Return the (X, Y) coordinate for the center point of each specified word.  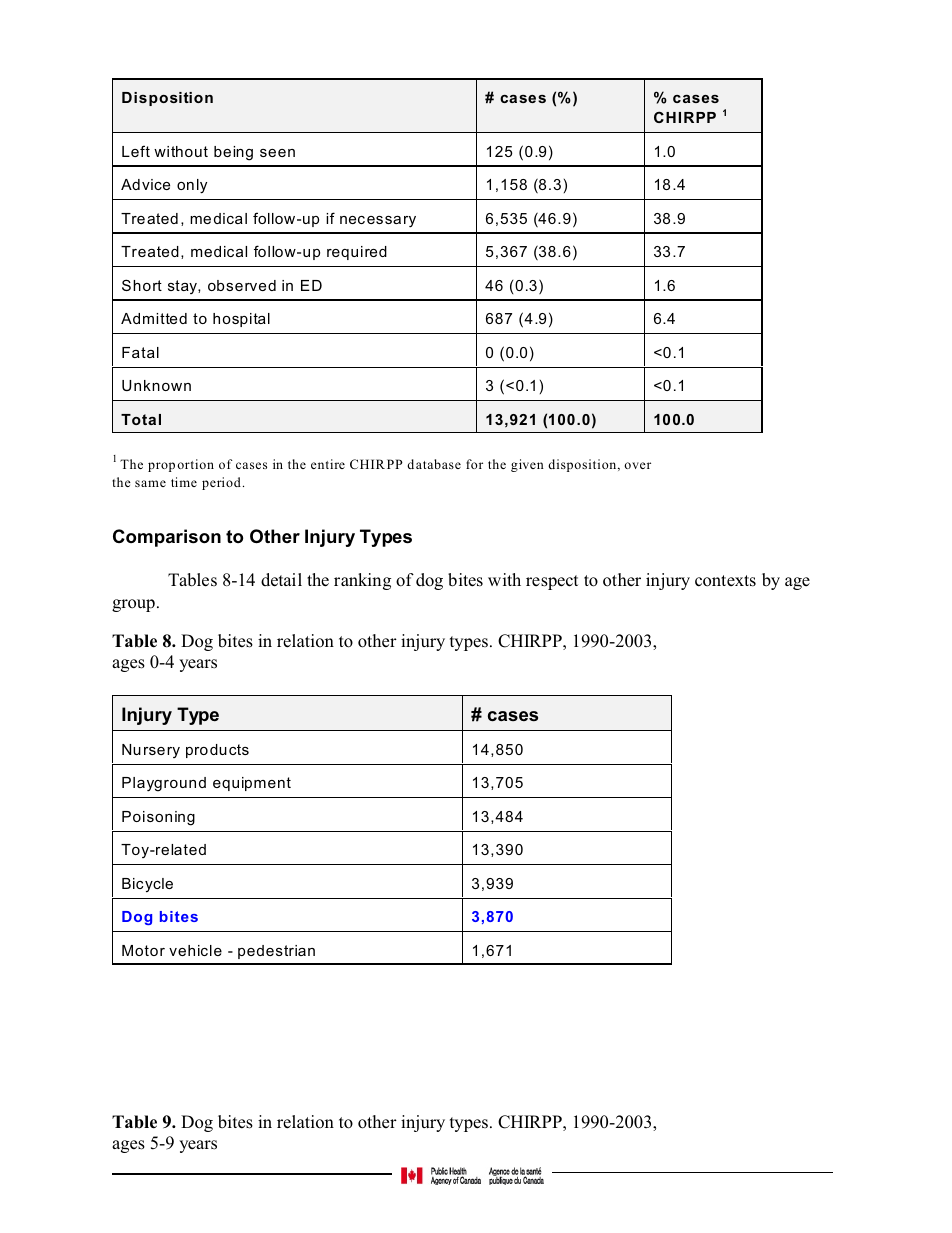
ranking (362, 581)
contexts (725, 581)
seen (277, 153)
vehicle (195, 950)
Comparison (167, 538)
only (192, 186)
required (357, 253)
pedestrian (276, 952)
